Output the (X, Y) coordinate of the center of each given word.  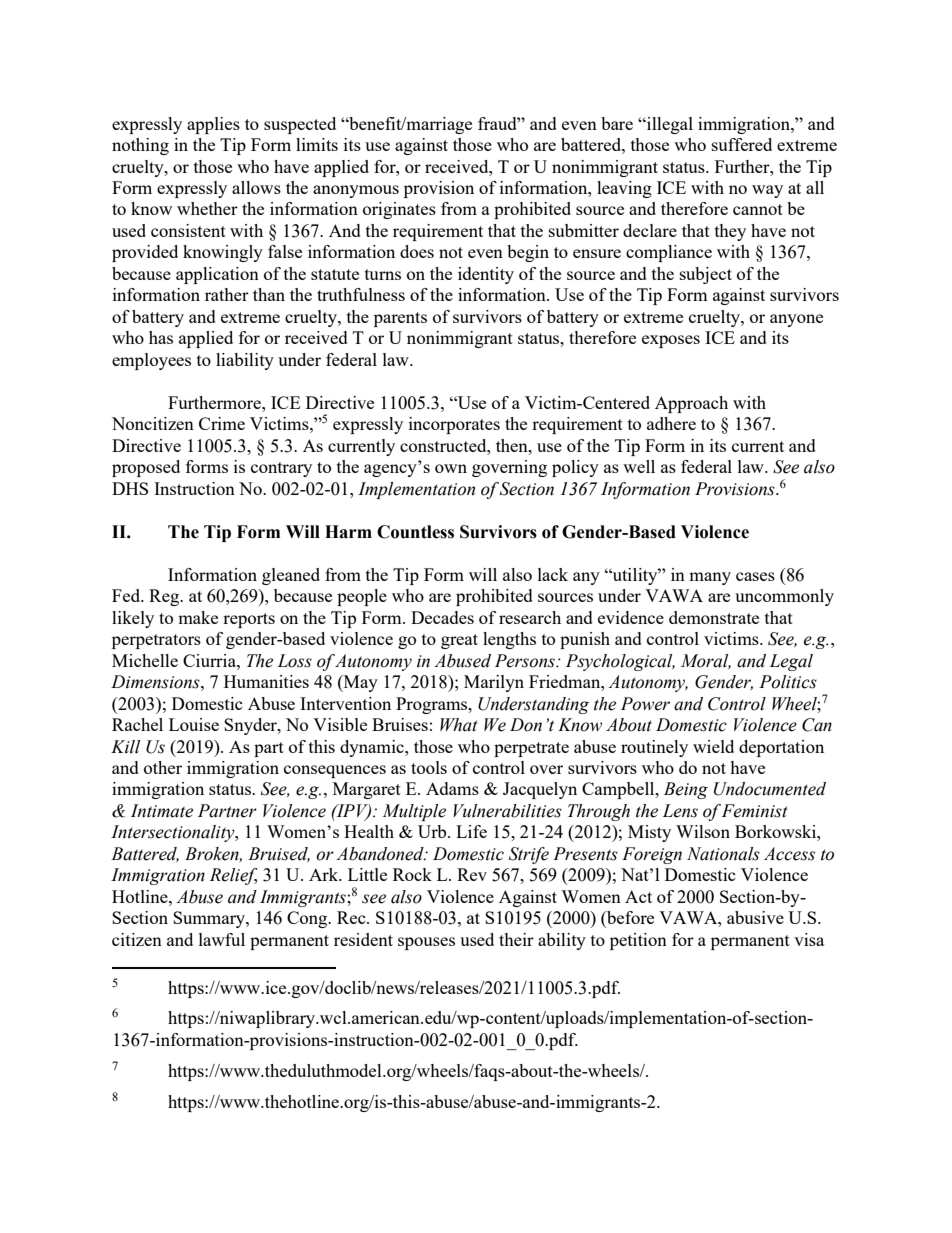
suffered (742, 144)
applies (213, 125)
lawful (222, 939)
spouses (426, 943)
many (710, 578)
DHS (130, 488)
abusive (755, 917)
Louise (194, 724)
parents (400, 319)
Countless (415, 532)
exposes (671, 341)
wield (713, 746)
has (161, 337)
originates (399, 210)
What (459, 725)
